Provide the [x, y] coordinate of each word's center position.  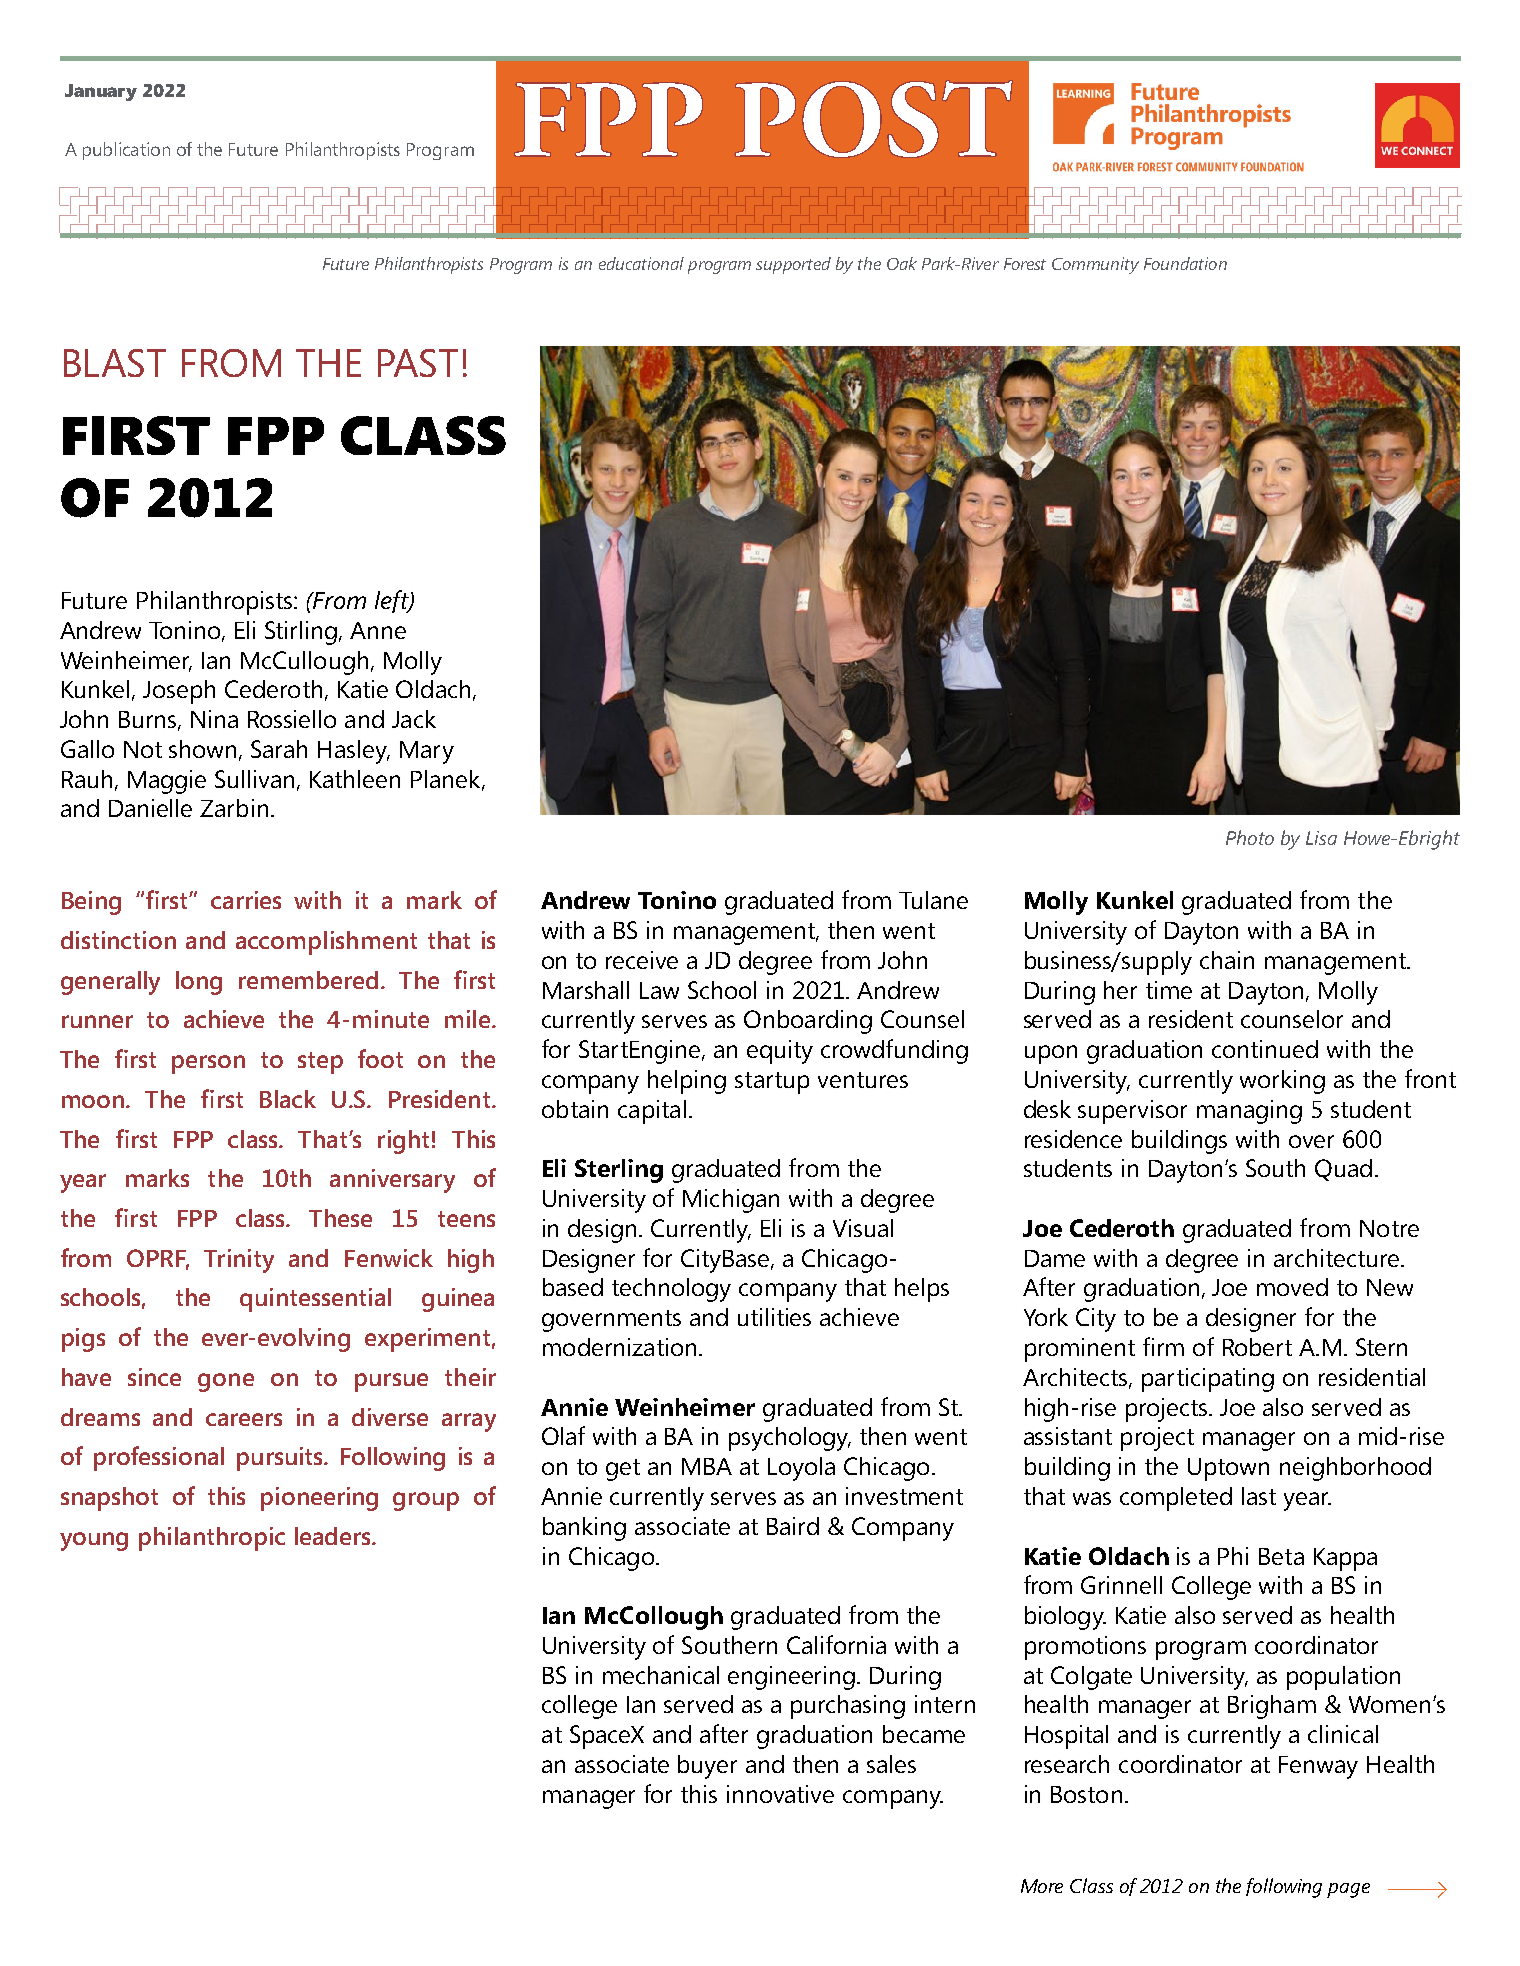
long [199, 983]
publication [126, 151]
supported [793, 265]
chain [1227, 960]
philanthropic [212, 1539]
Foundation [1185, 263]
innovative [780, 1794]
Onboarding [808, 1022]
